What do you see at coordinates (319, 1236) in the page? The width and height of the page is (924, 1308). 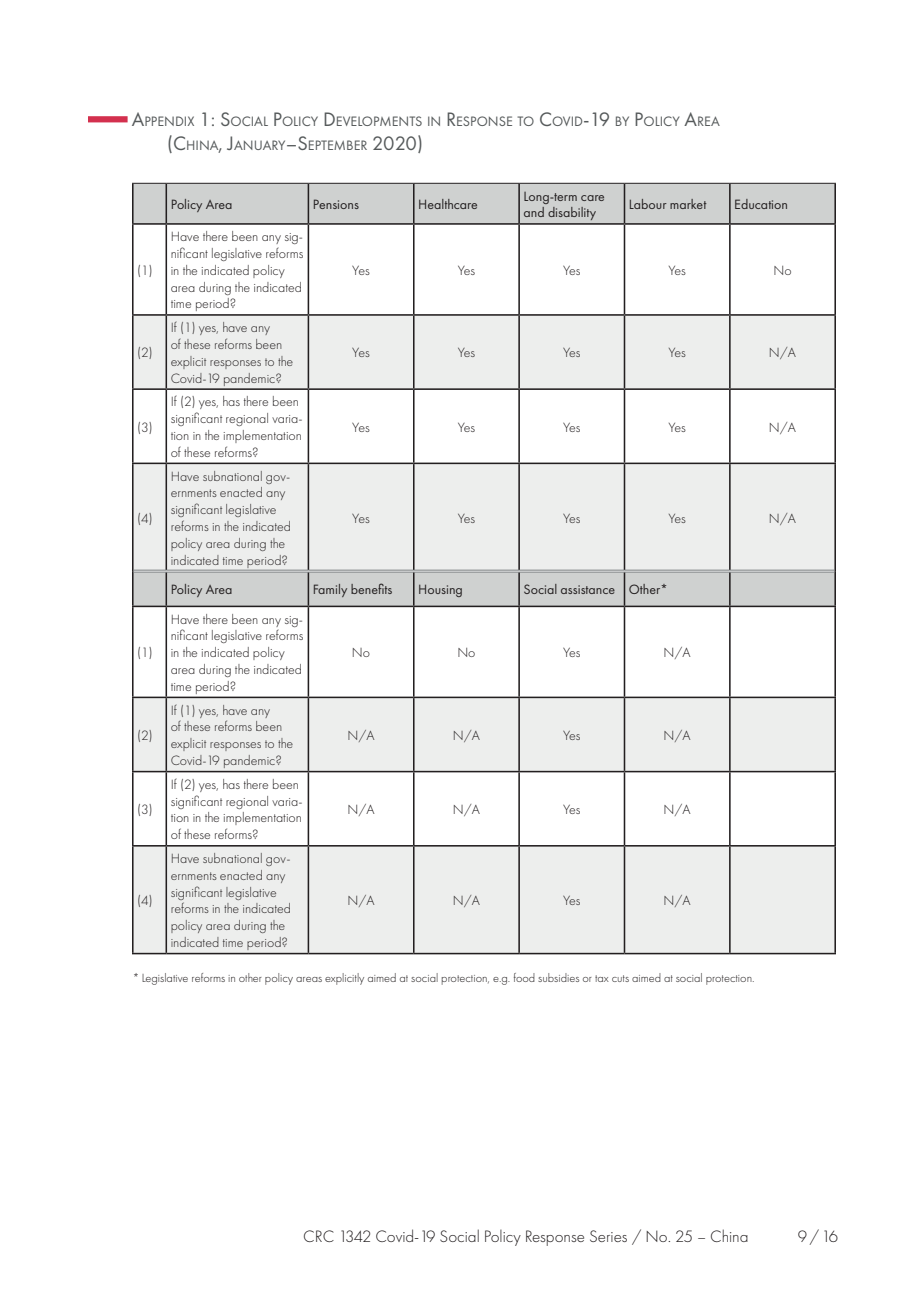 I see `CRC` at bounding box center [319, 1236].
